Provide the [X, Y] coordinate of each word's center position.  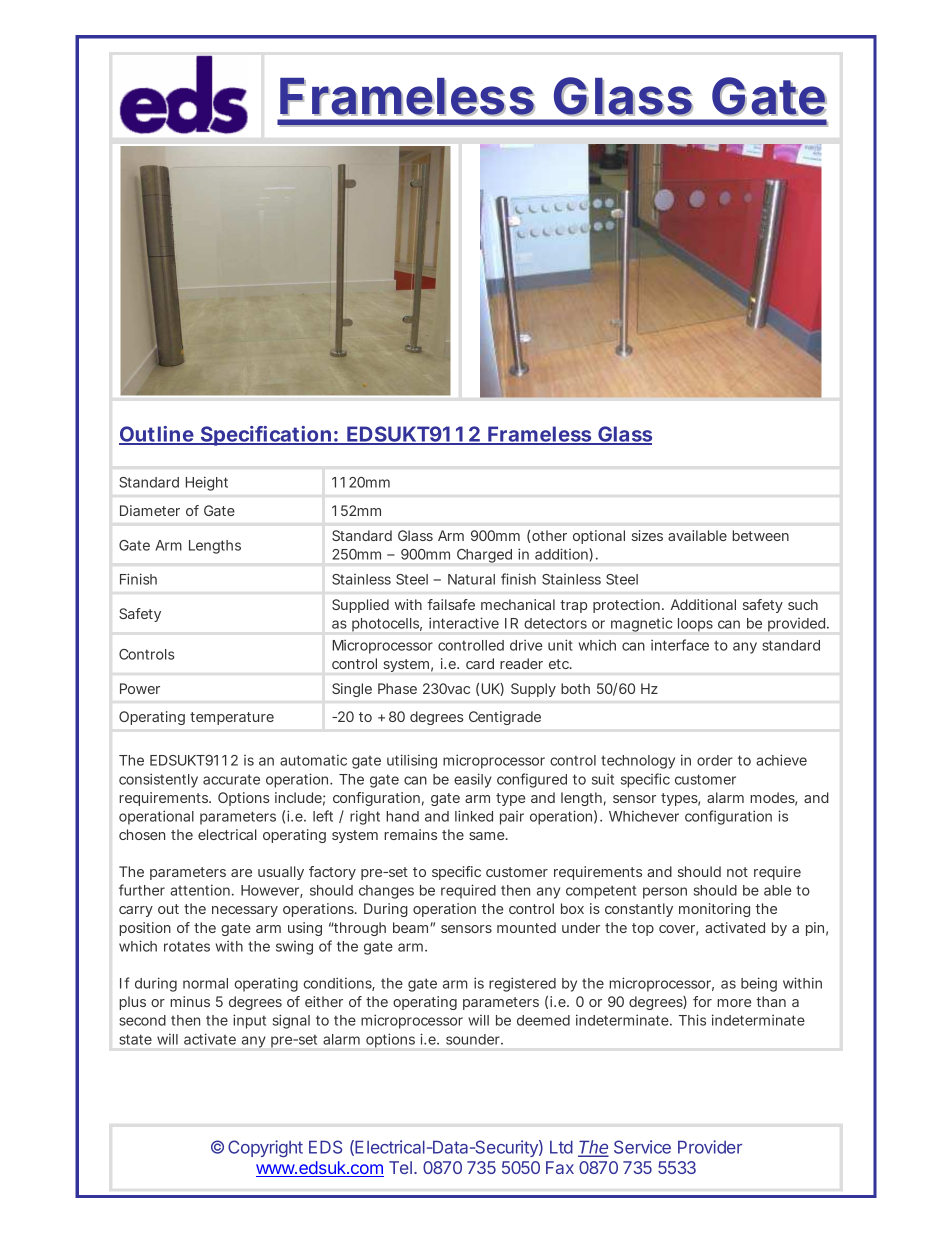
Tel [400, 1167]
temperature [232, 718]
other [548, 536]
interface [680, 645]
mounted [526, 927]
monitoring [714, 910]
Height [207, 484]
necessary [245, 911]
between [760, 535]
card [480, 663]
